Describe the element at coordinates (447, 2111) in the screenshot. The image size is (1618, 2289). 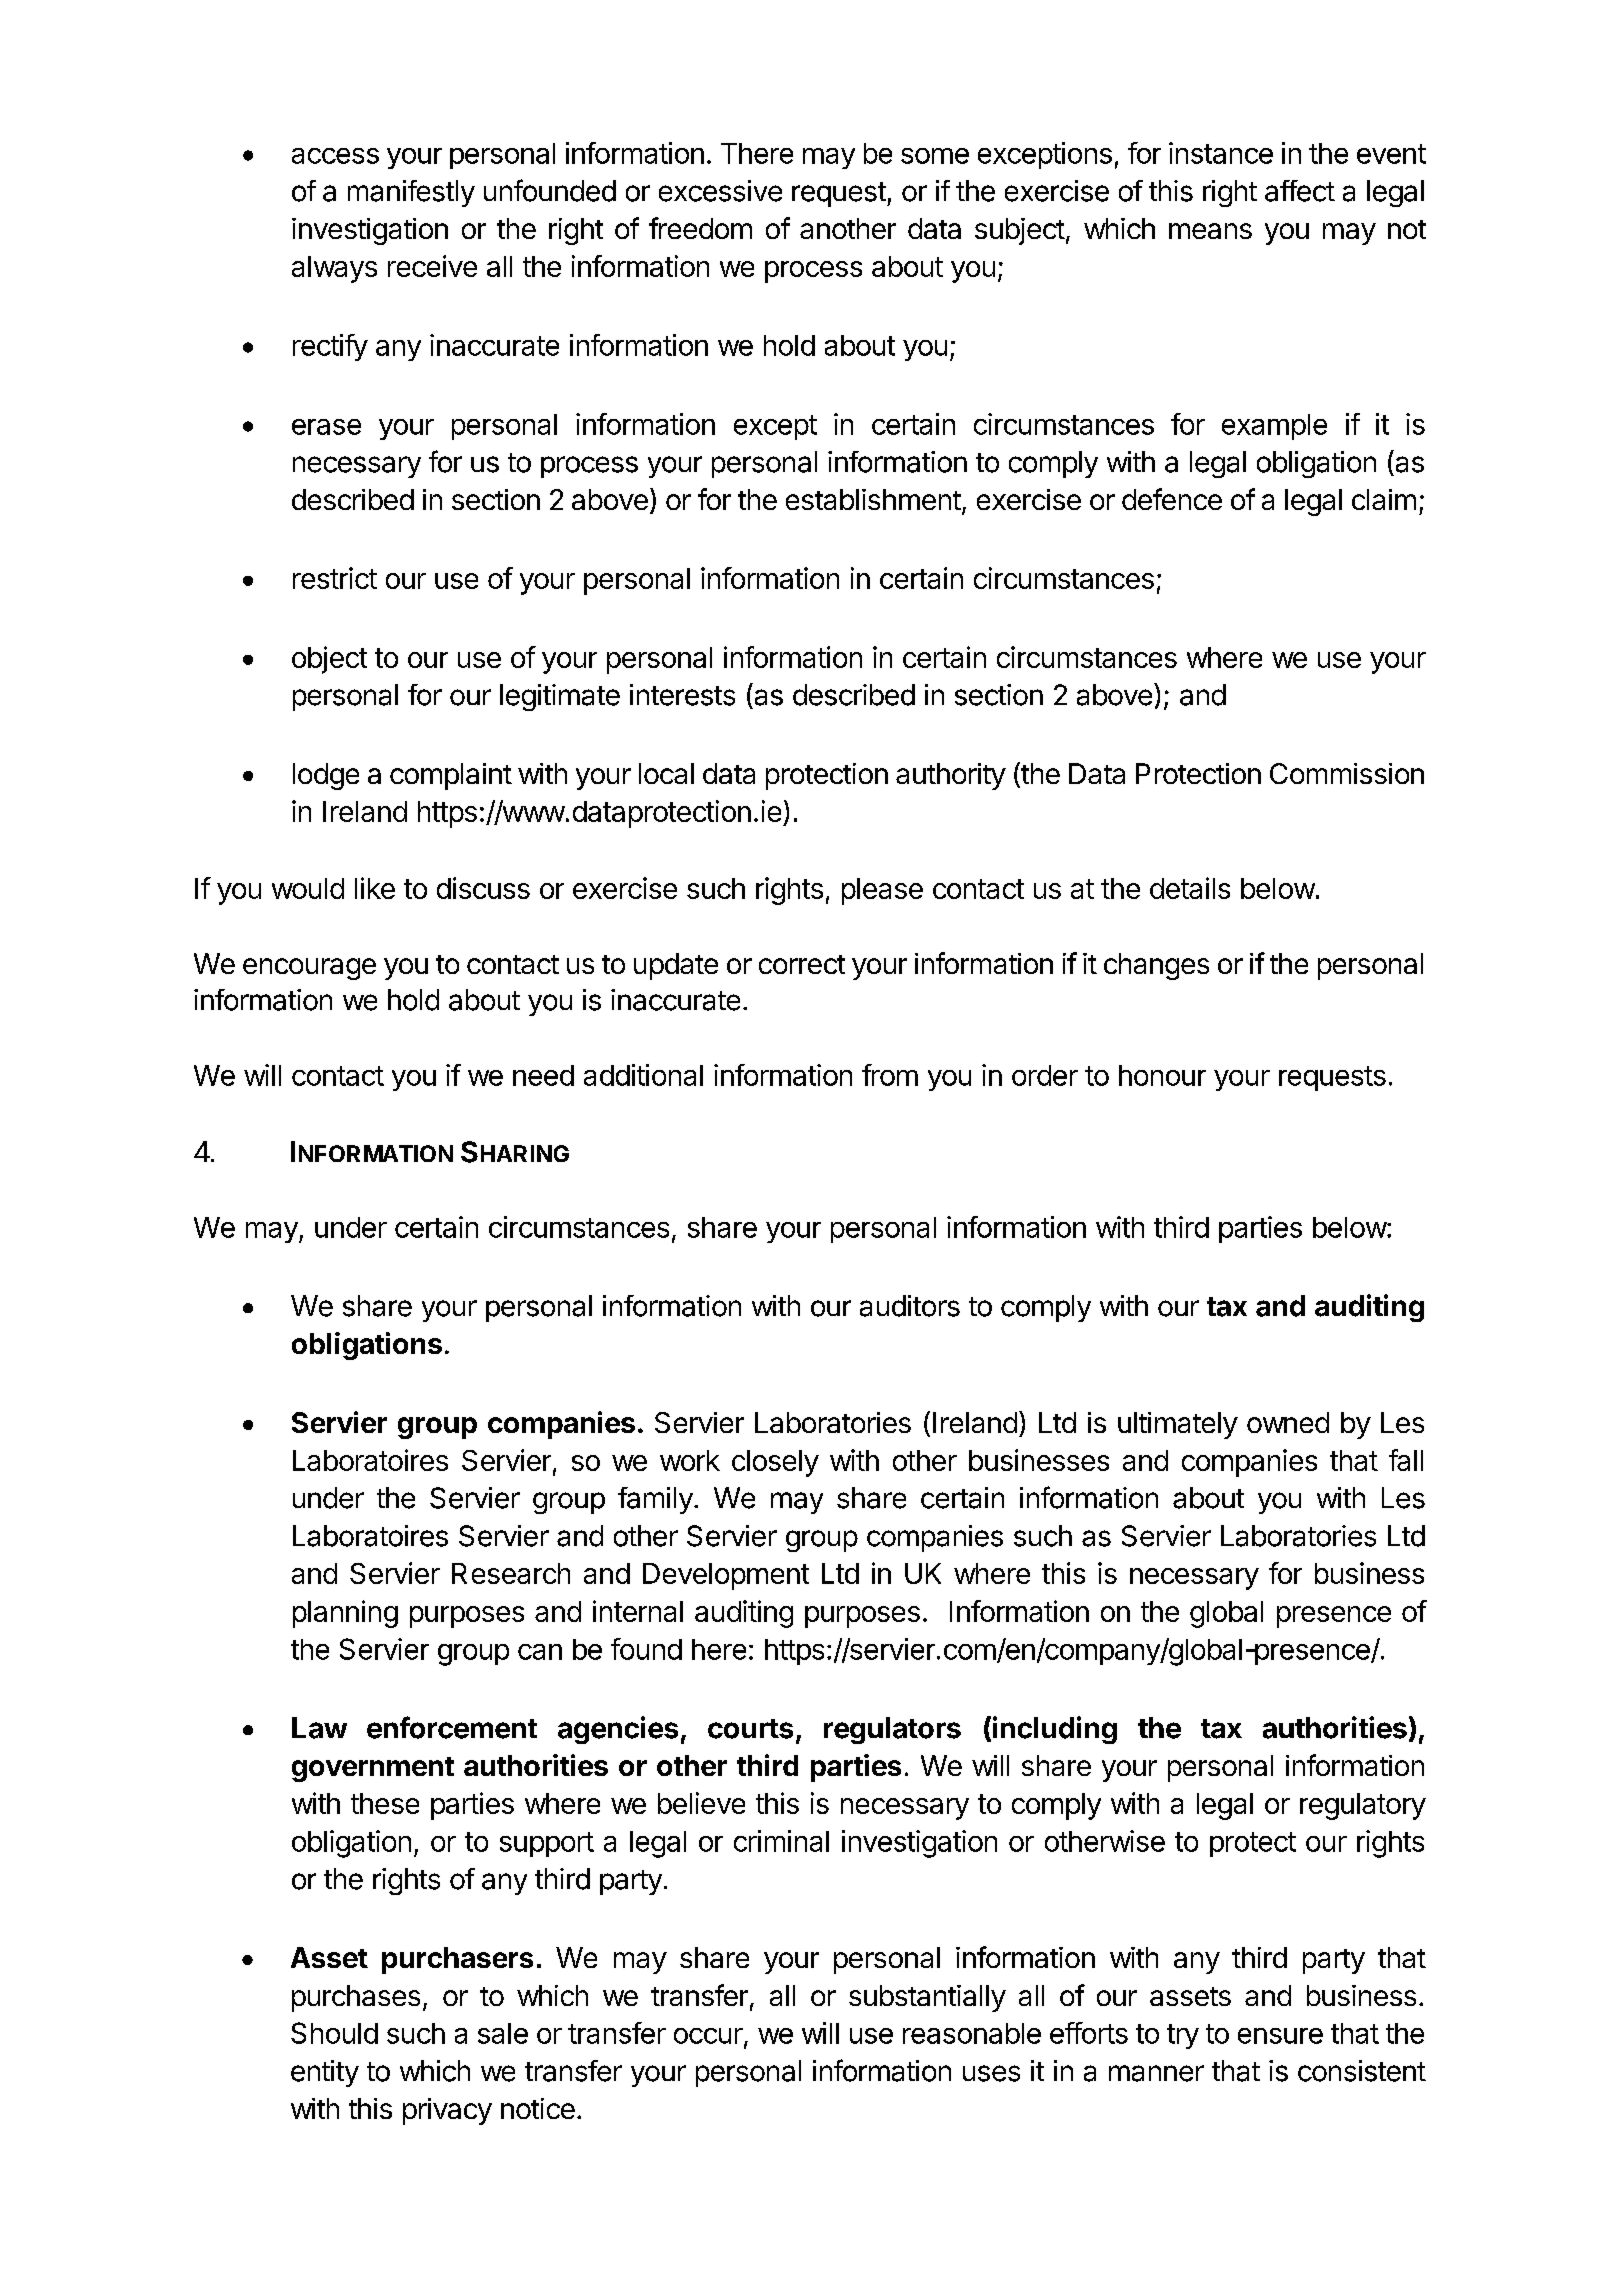
I see `privacy` at that location.
